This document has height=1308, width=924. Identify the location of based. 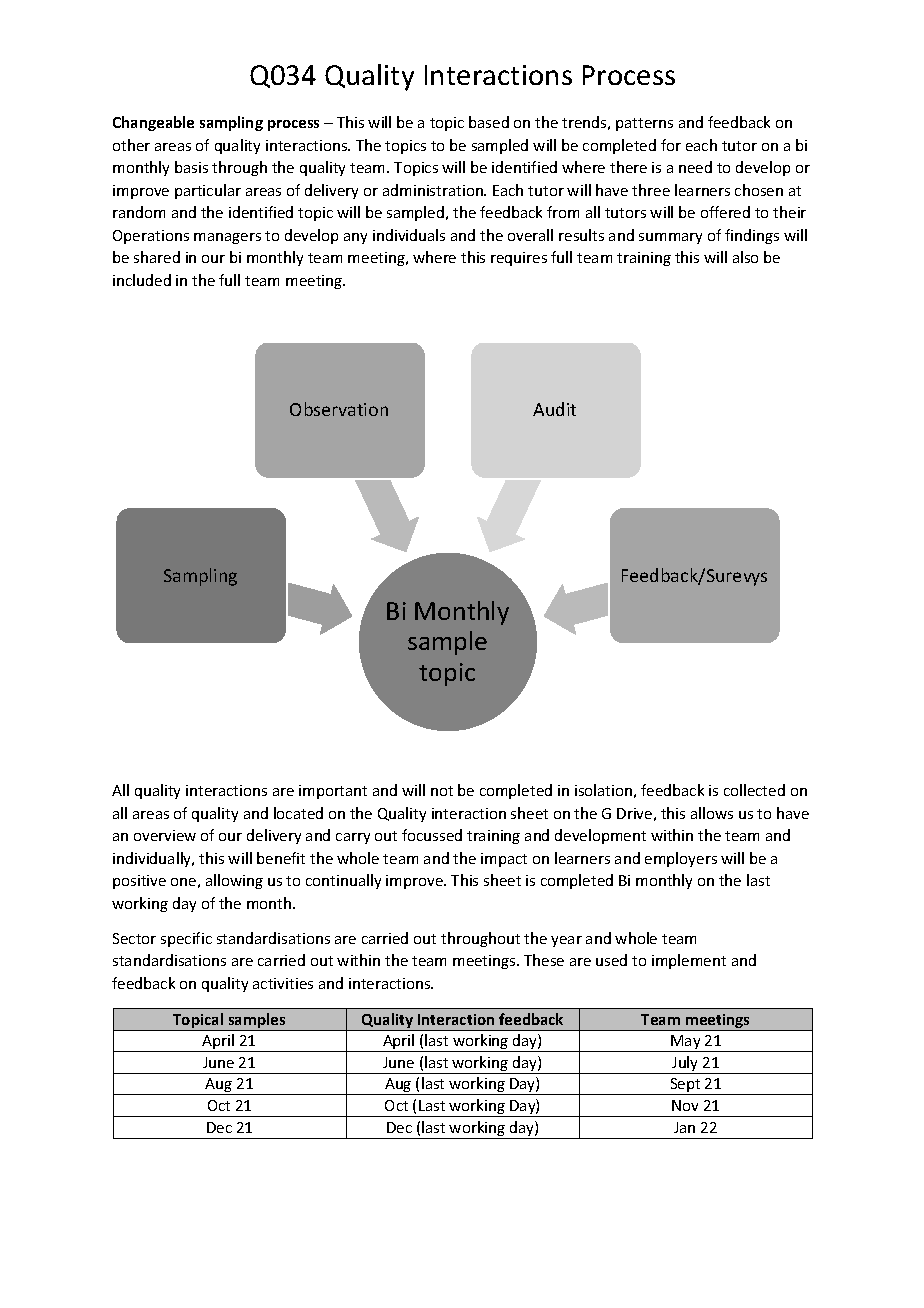
(489, 122).
